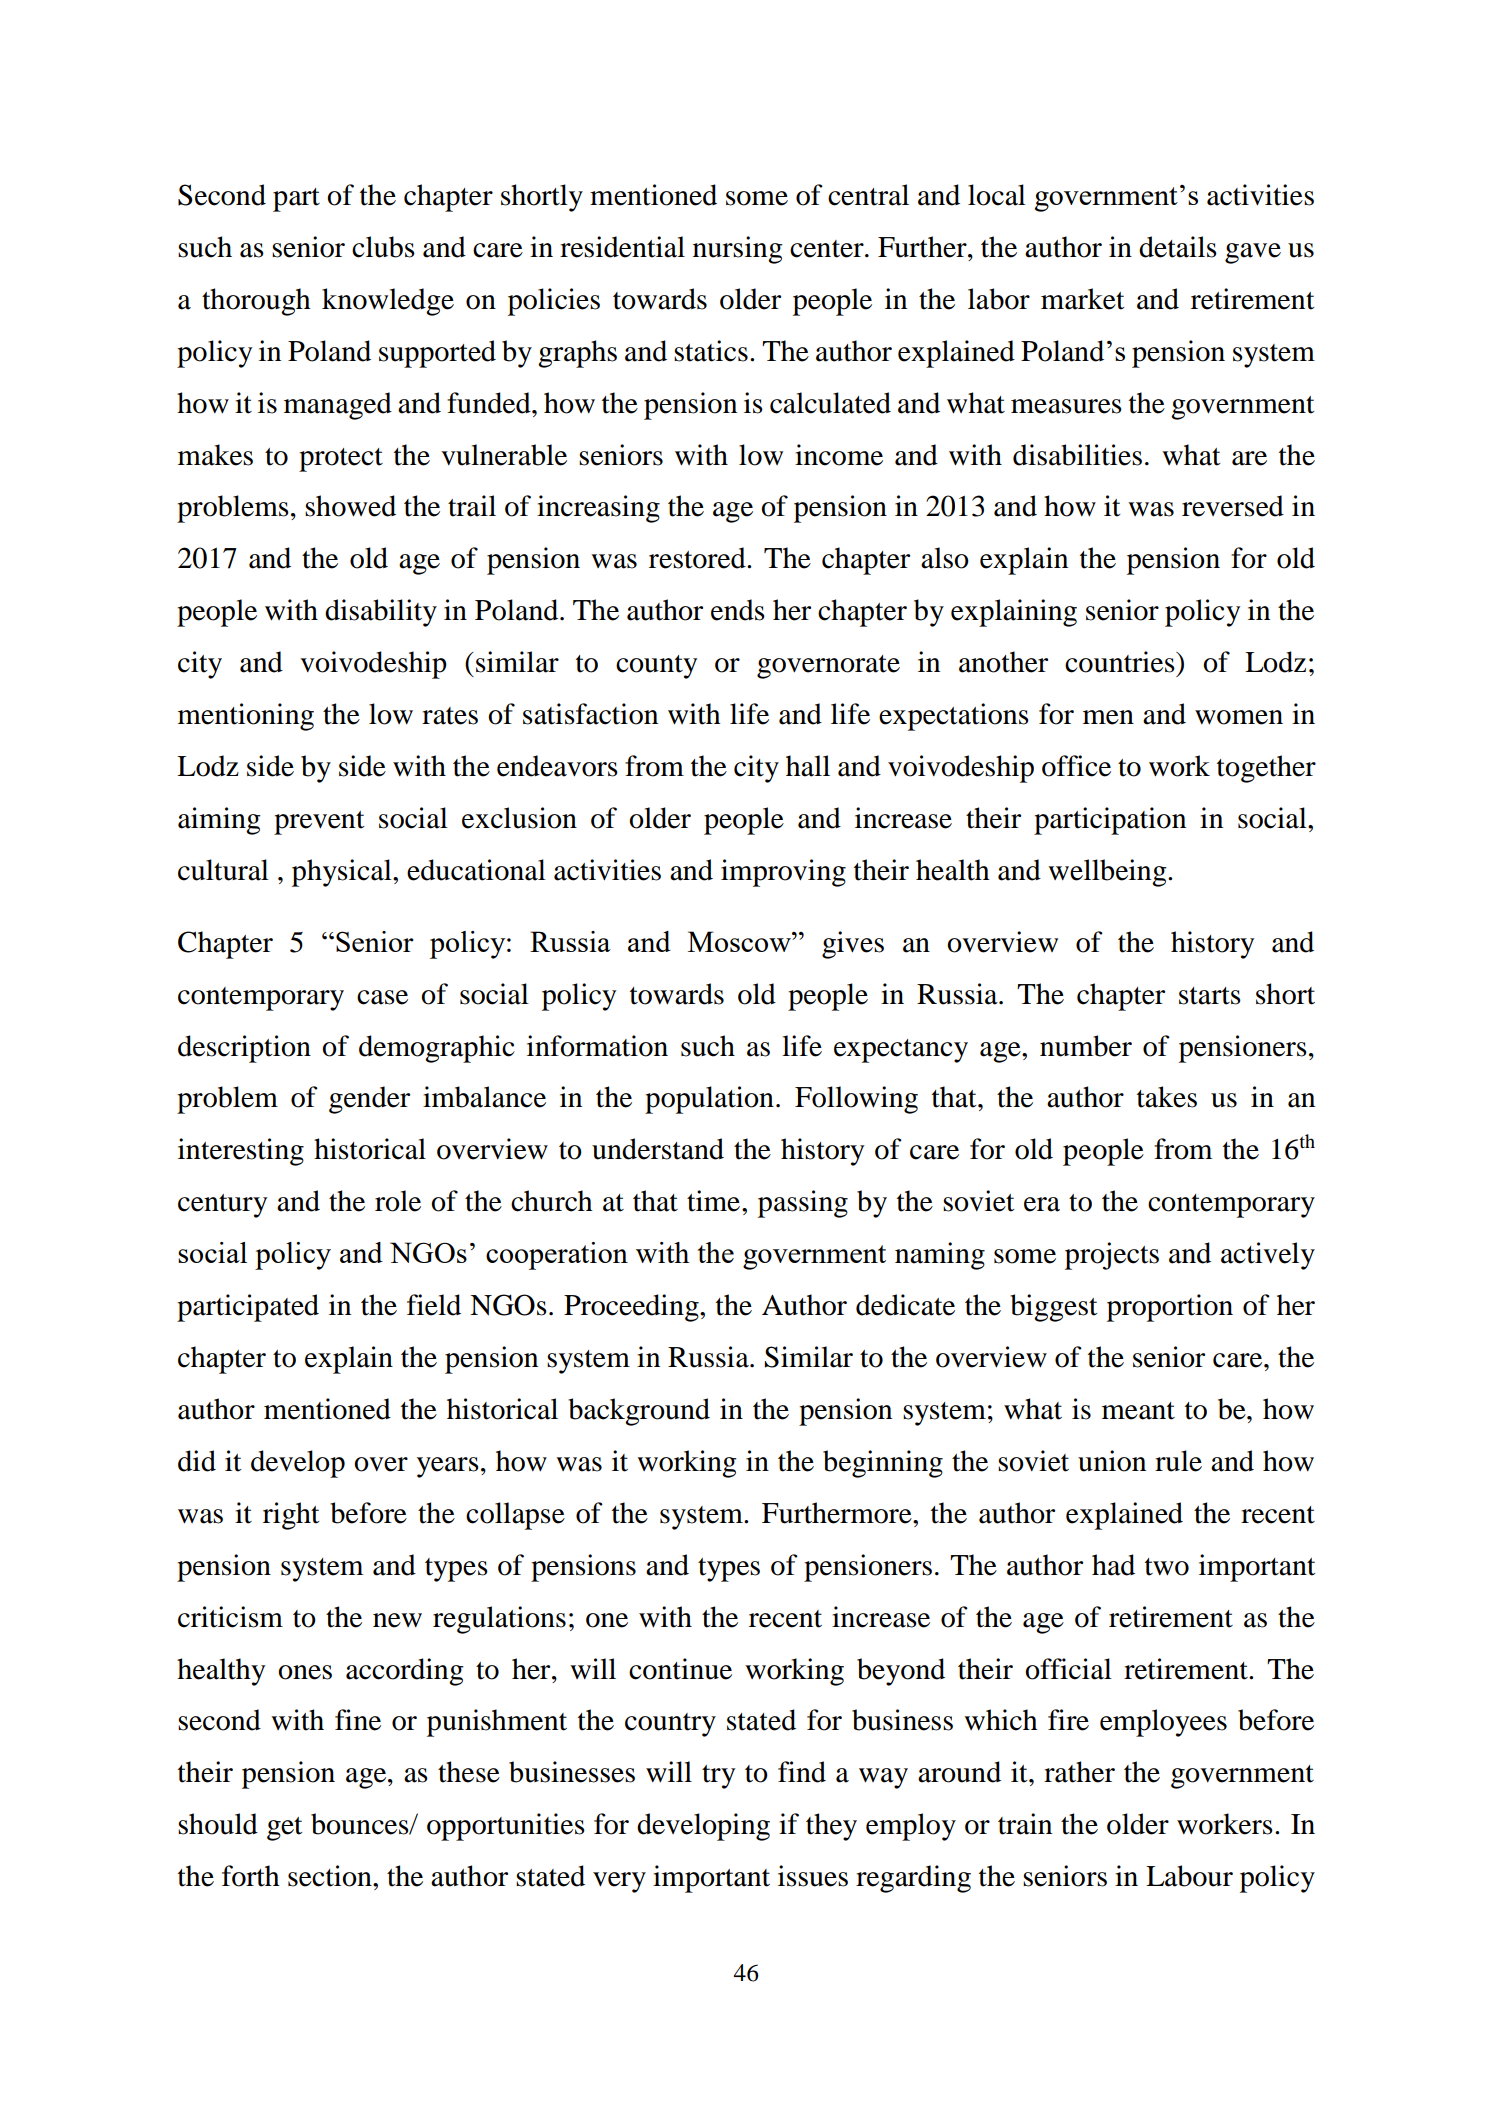 The height and width of the page is (2111, 1493). I want to click on section, so click(331, 1876).
